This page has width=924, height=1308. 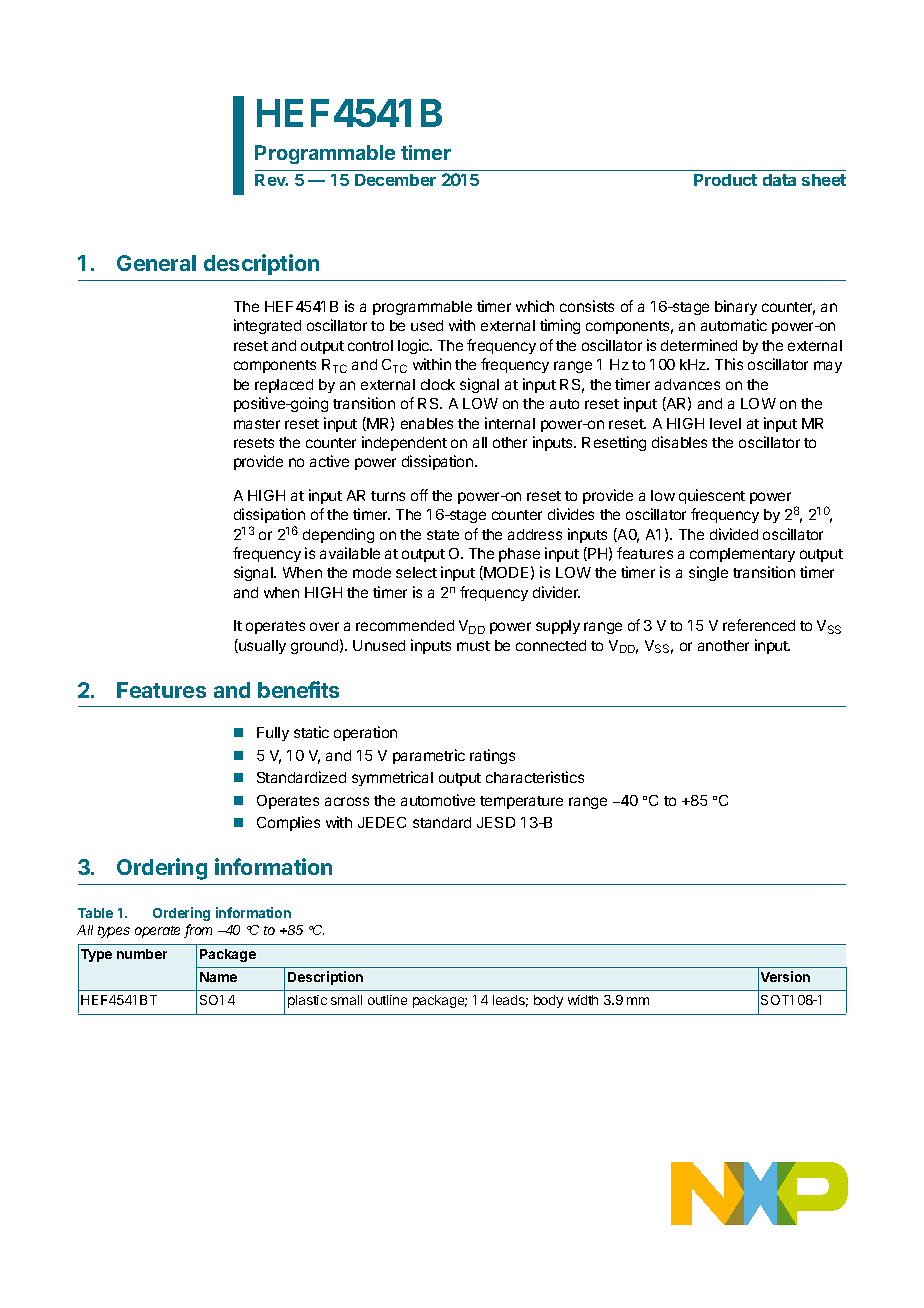 What do you see at coordinates (492, 756) in the page?
I see `ratings` at bounding box center [492, 756].
